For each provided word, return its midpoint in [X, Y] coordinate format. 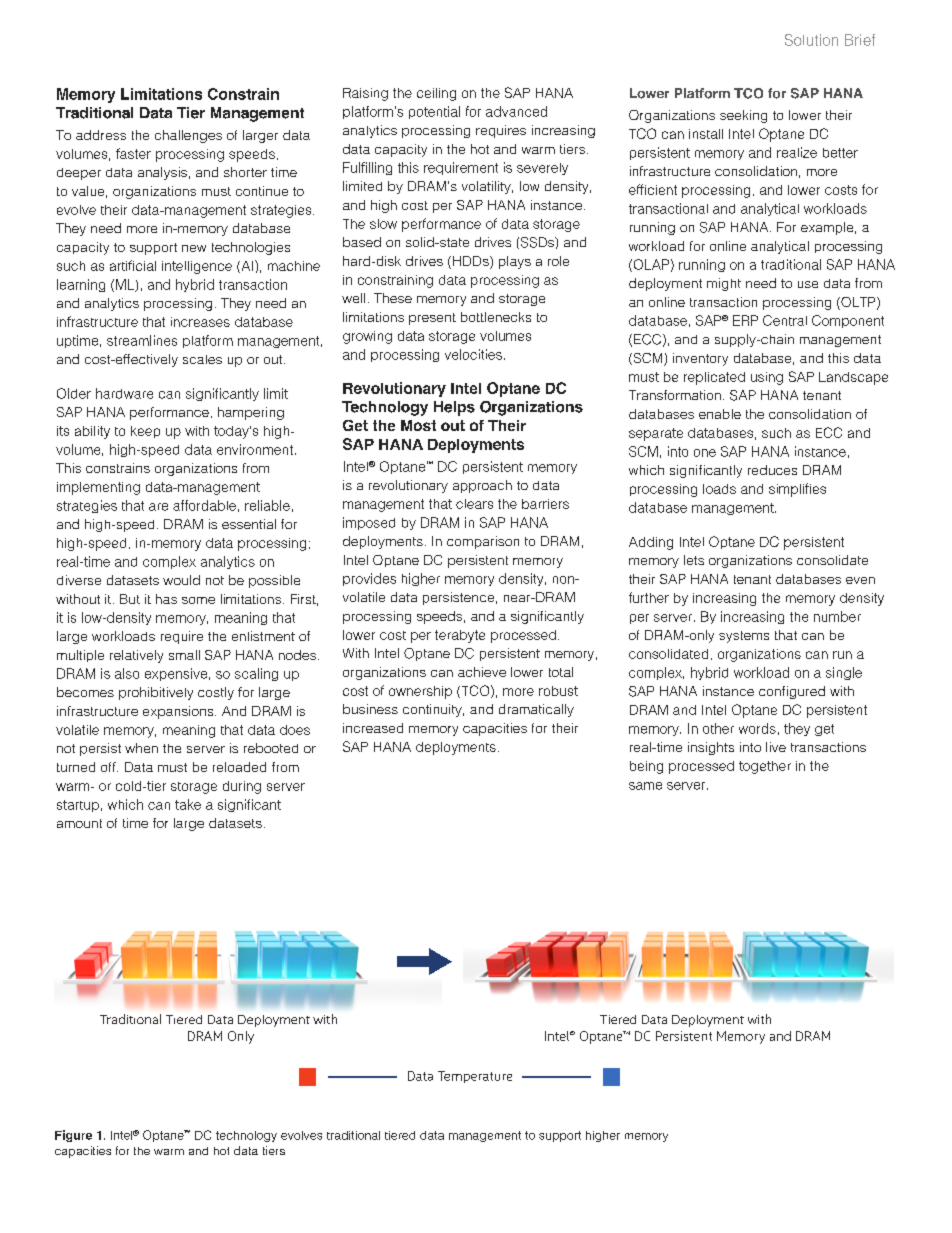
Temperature [475, 1077]
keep [145, 432]
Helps [454, 408]
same [645, 786]
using [767, 378]
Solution [811, 40]
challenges [188, 136]
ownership [420, 692]
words [757, 728]
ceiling [436, 94]
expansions [179, 712]
